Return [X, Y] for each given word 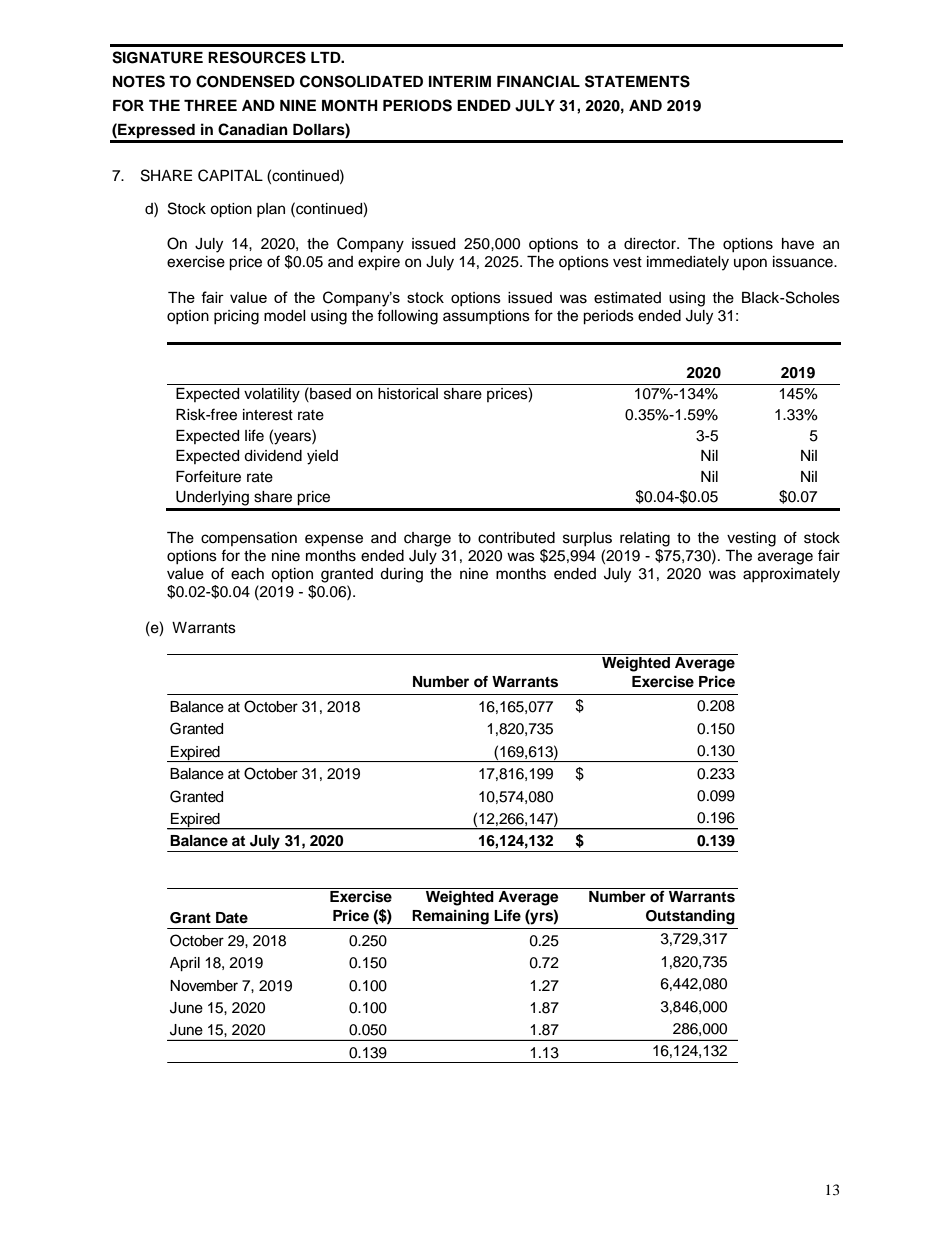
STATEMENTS [637, 81]
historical [408, 394]
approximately [791, 575]
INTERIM [460, 81]
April [185, 964]
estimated [627, 298]
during [401, 575]
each [247, 574]
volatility [272, 395]
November [204, 986]
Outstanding [690, 917]
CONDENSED [245, 81]
